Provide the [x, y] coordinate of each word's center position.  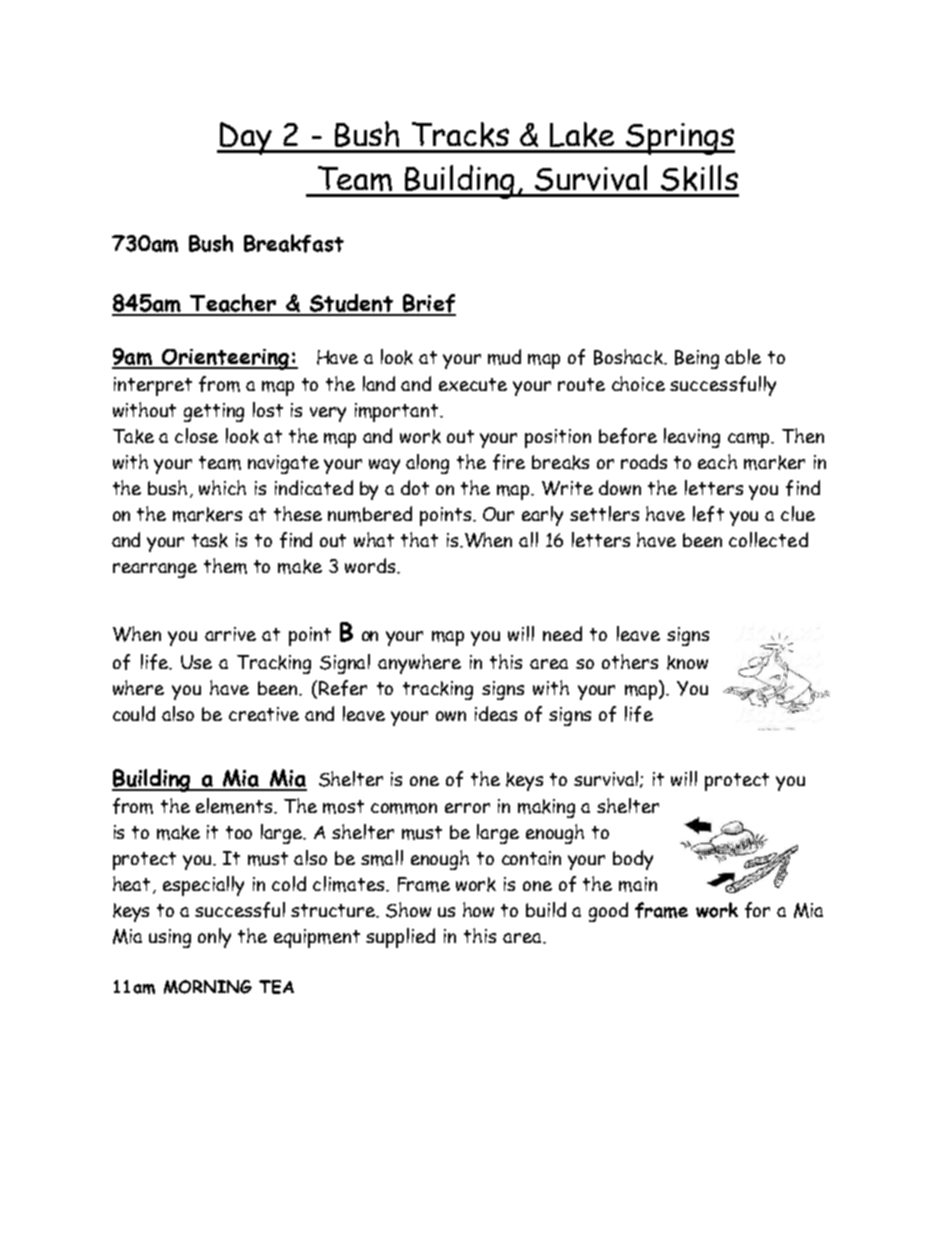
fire [509, 462]
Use [196, 662]
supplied [400, 938]
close [196, 435]
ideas [496, 713]
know [687, 662]
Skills [699, 178]
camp [750, 440]
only [214, 938]
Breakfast [294, 243]
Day [246, 138]
